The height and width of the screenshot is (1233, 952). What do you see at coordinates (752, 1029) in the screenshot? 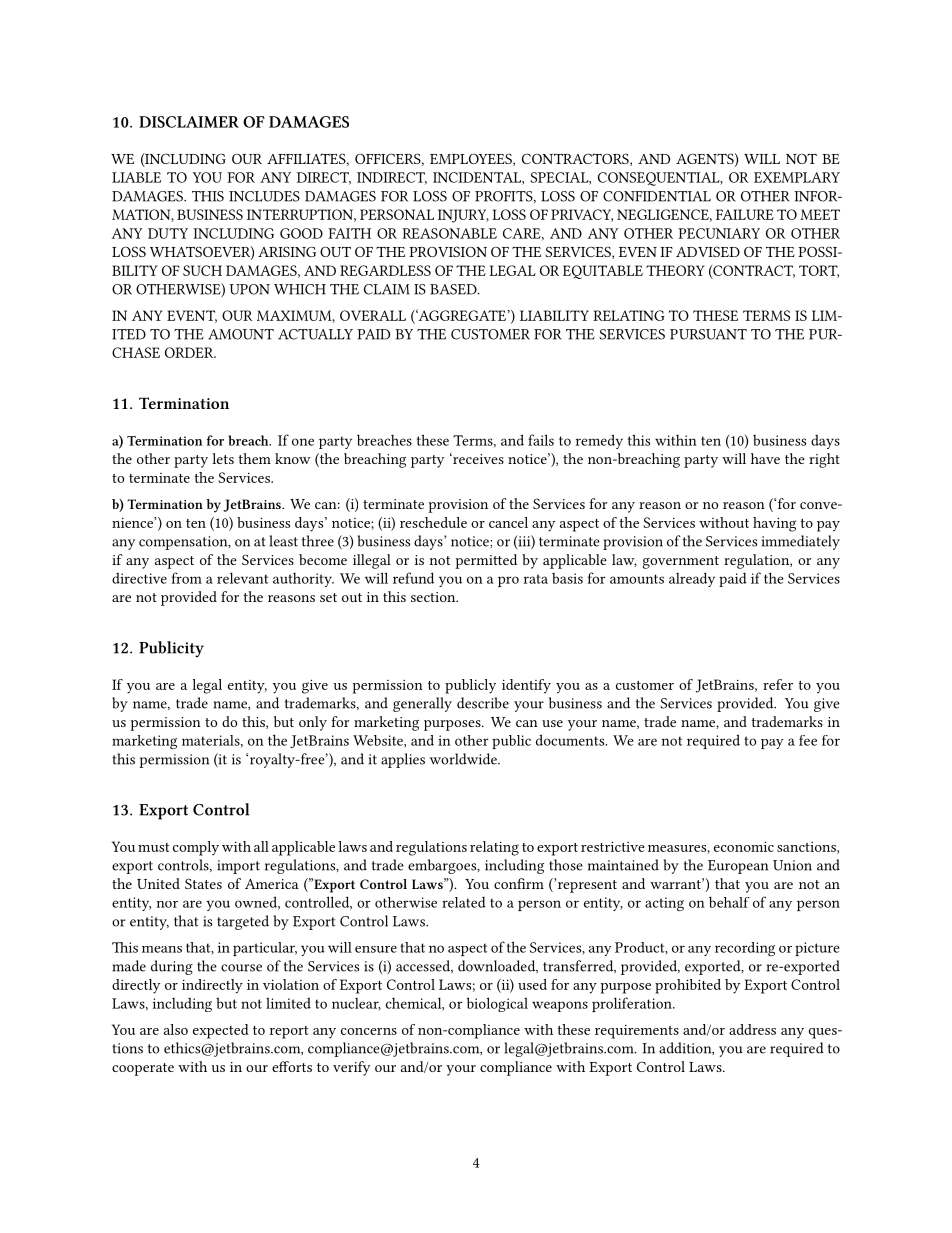
I see `address` at bounding box center [752, 1029].
